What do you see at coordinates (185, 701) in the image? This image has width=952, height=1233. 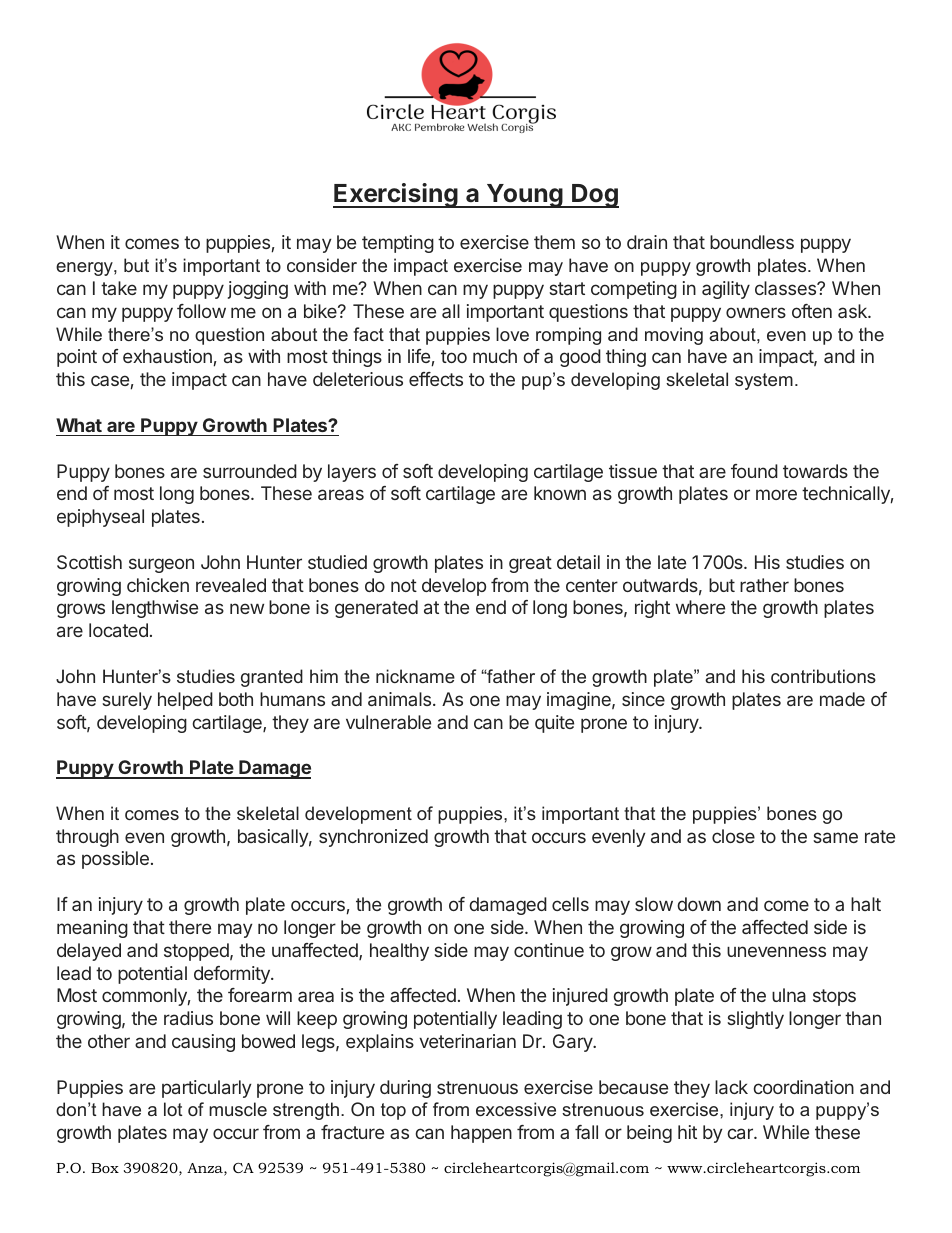 I see `helped` at bounding box center [185, 701].
